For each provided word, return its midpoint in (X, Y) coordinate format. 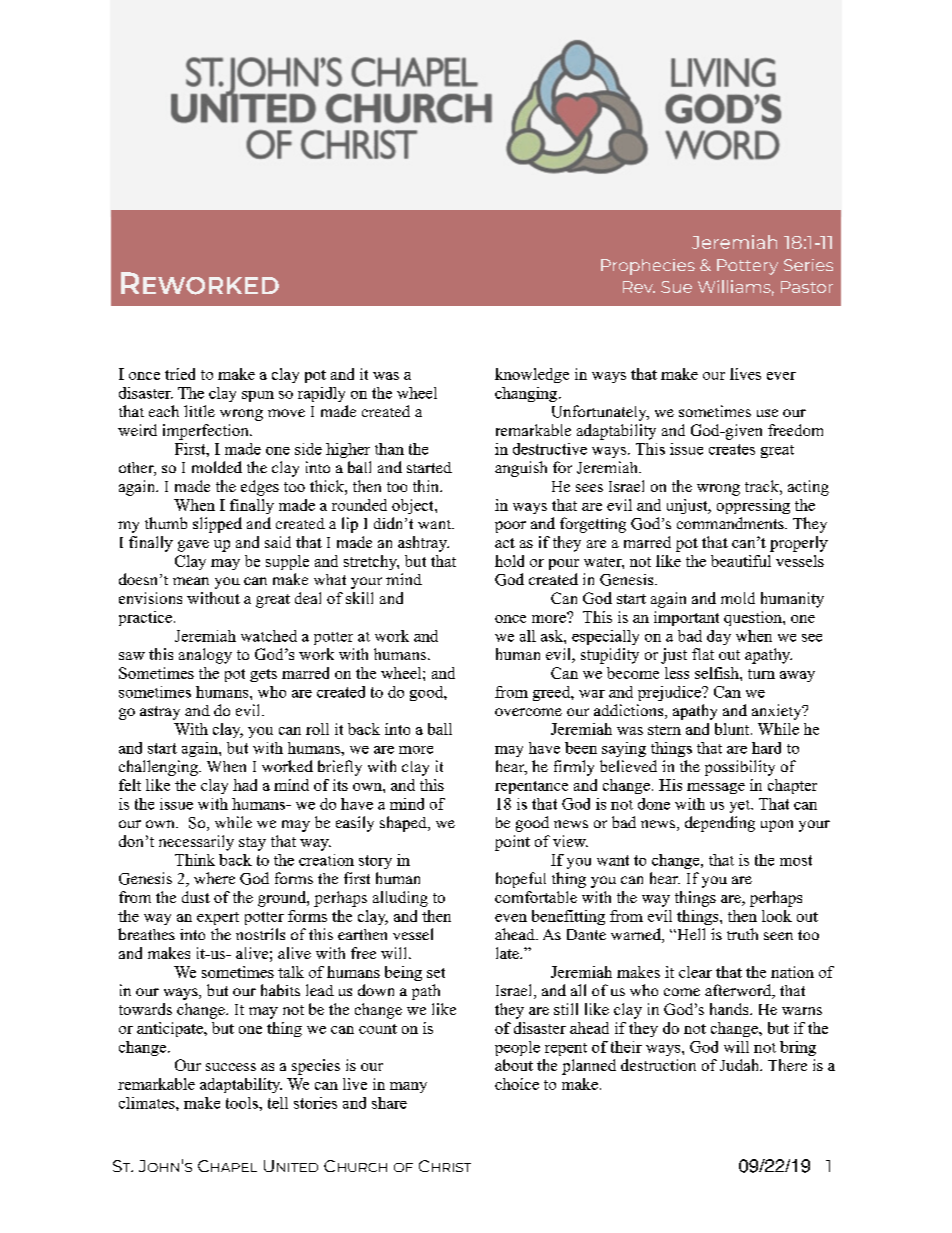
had (245, 785)
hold (509, 561)
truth (742, 934)
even (511, 918)
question (754, 618)
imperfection (207, 432)
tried (180, 374)
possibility (740, 768)
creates (732, 449)
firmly (574, 768)
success (231, 1067)
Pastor (807, 287)
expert (218, 918)
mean (191, 581)
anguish (521, 469)
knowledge (532, 375)
